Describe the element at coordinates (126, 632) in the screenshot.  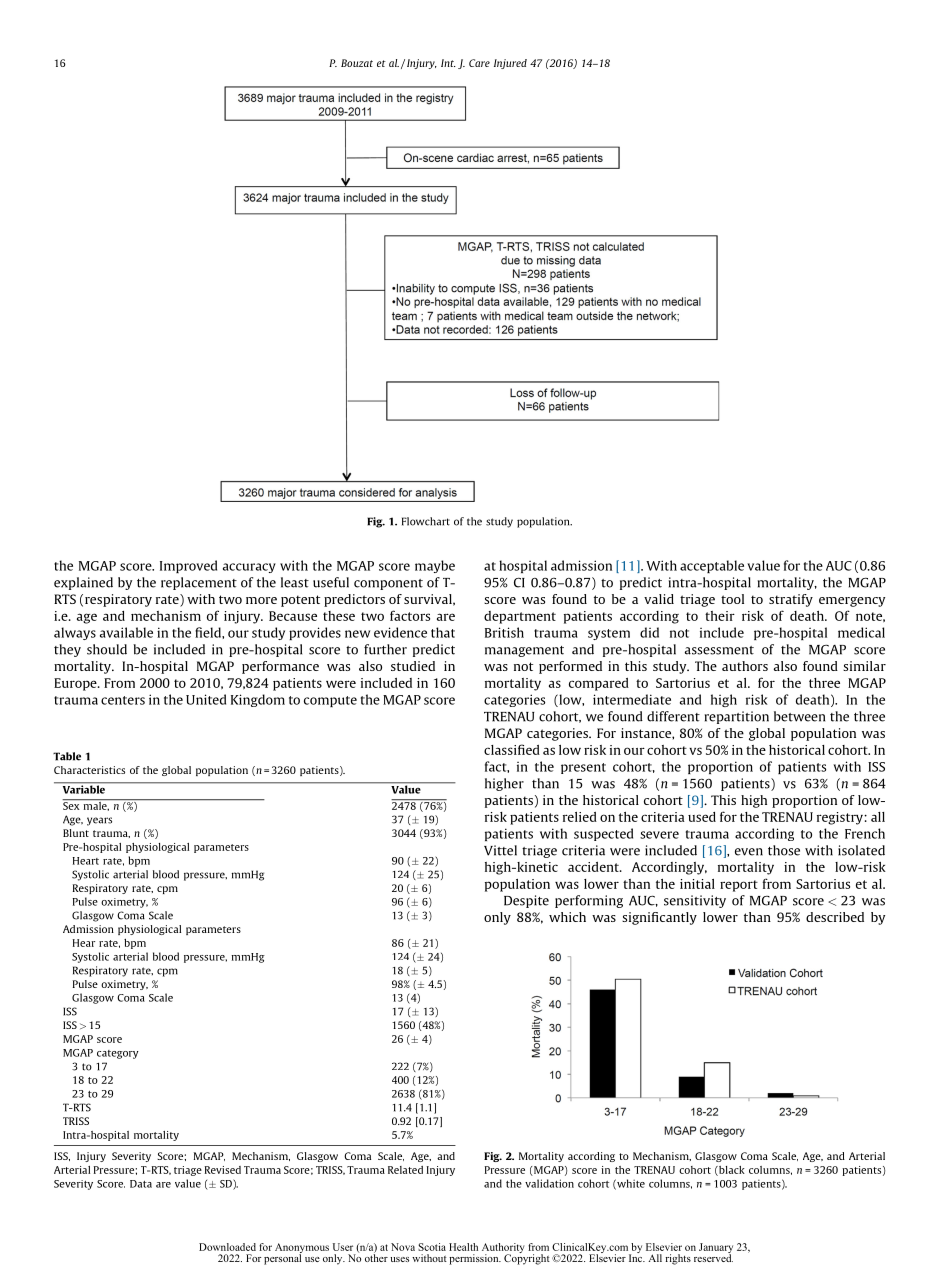
I see `available` at that location.
